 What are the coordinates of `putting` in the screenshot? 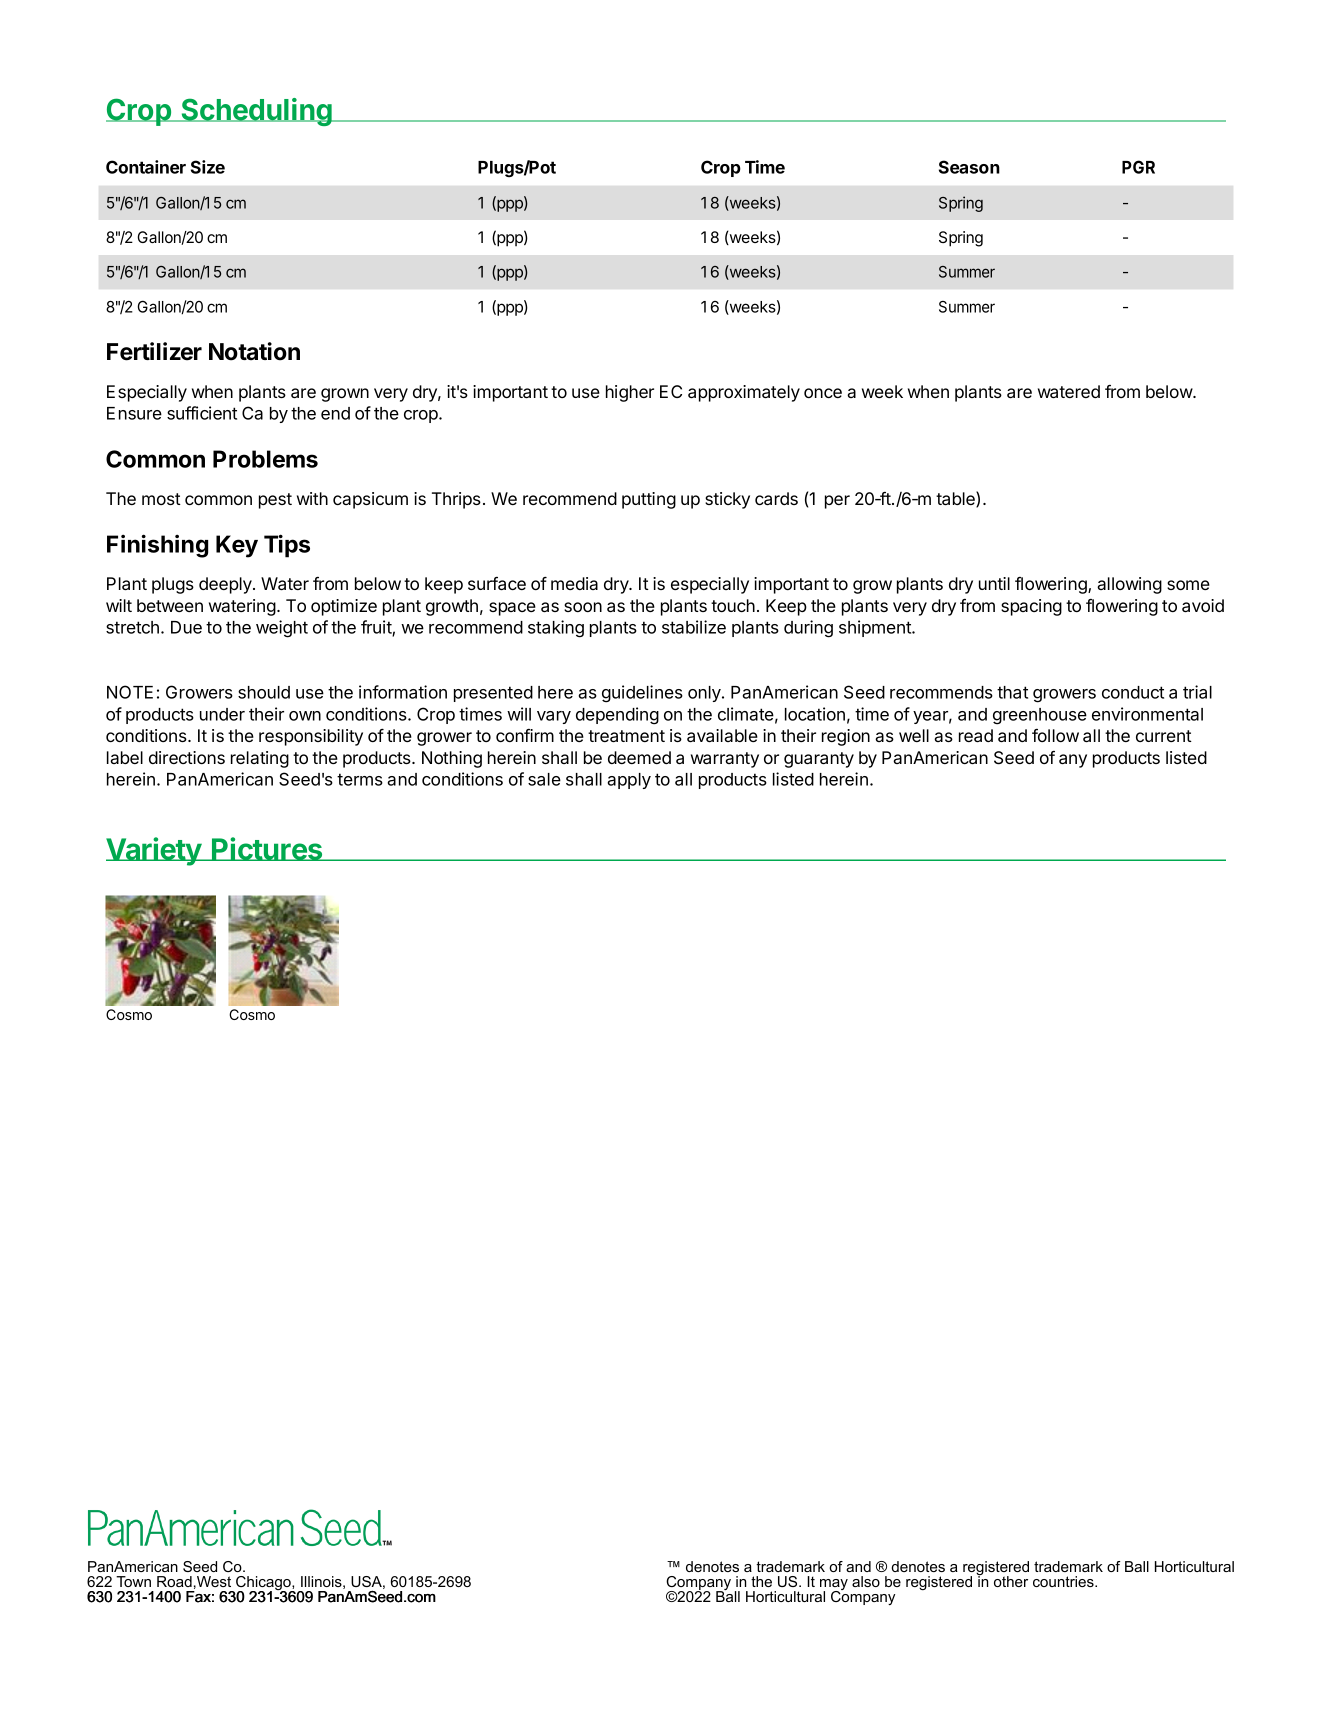 It's located at (649, 500).
